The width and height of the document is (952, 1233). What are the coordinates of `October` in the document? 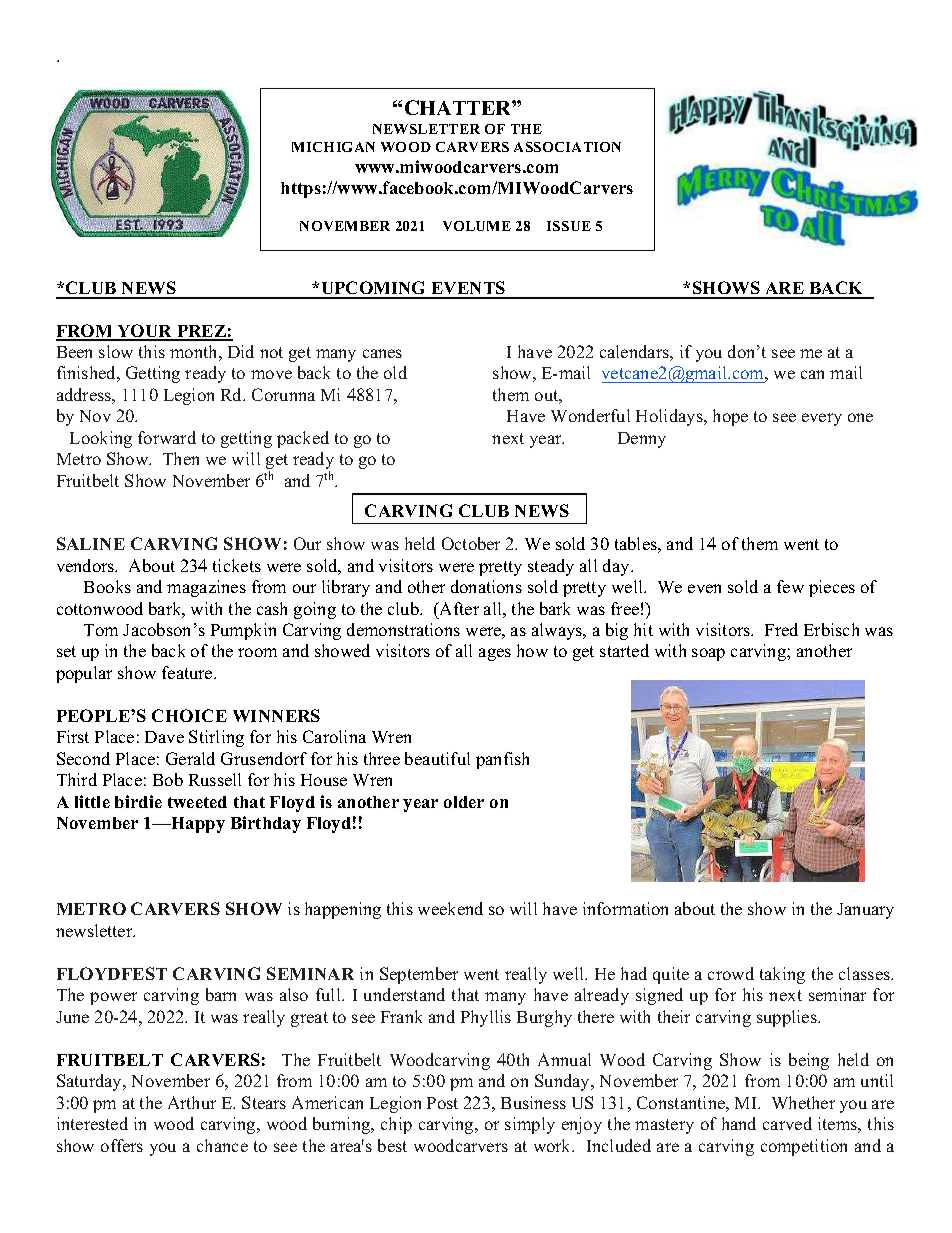 It's located at (471, 543).
